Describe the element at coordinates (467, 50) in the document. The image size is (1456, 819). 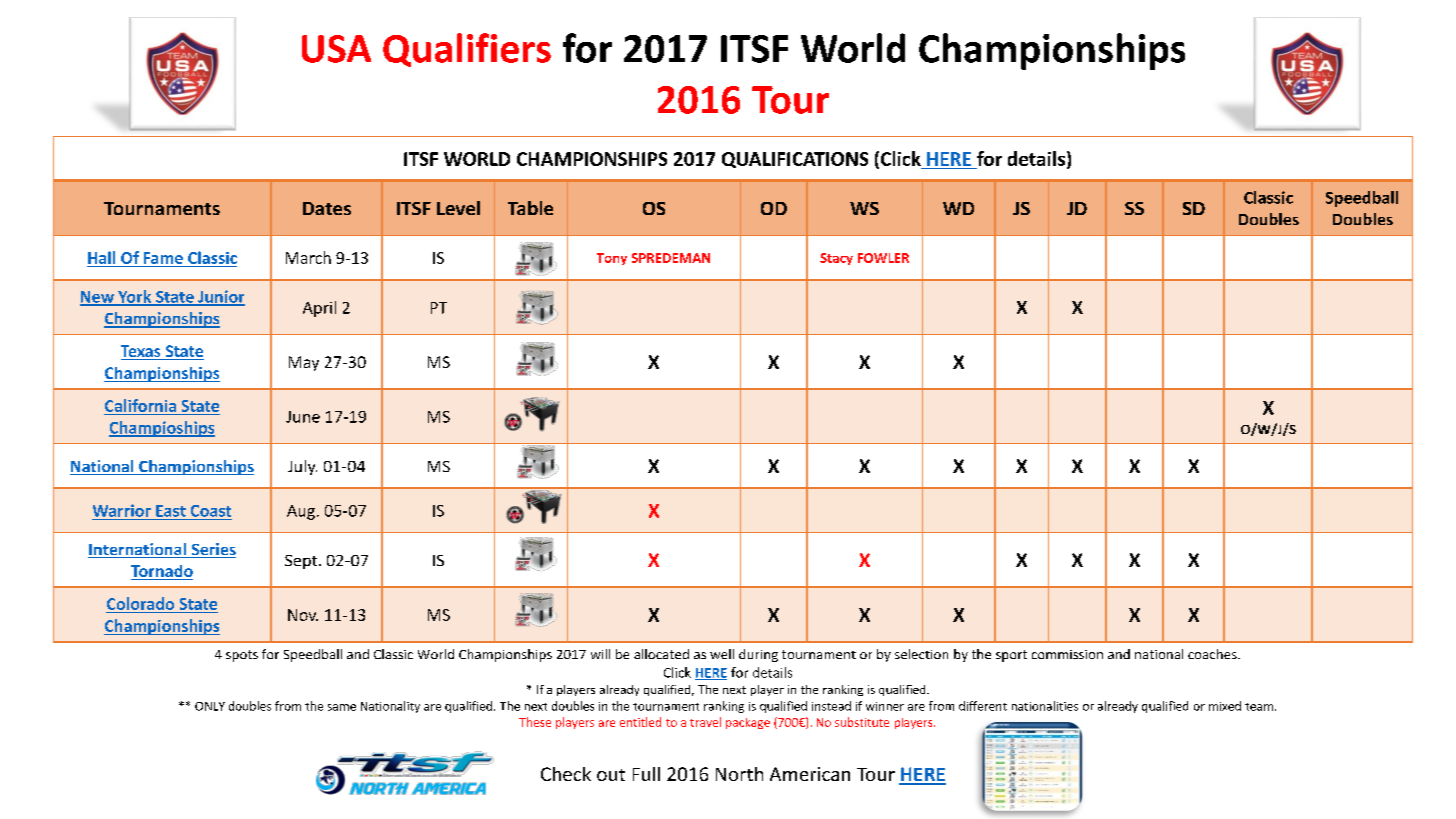
I see `Qualifiers` at that location.
